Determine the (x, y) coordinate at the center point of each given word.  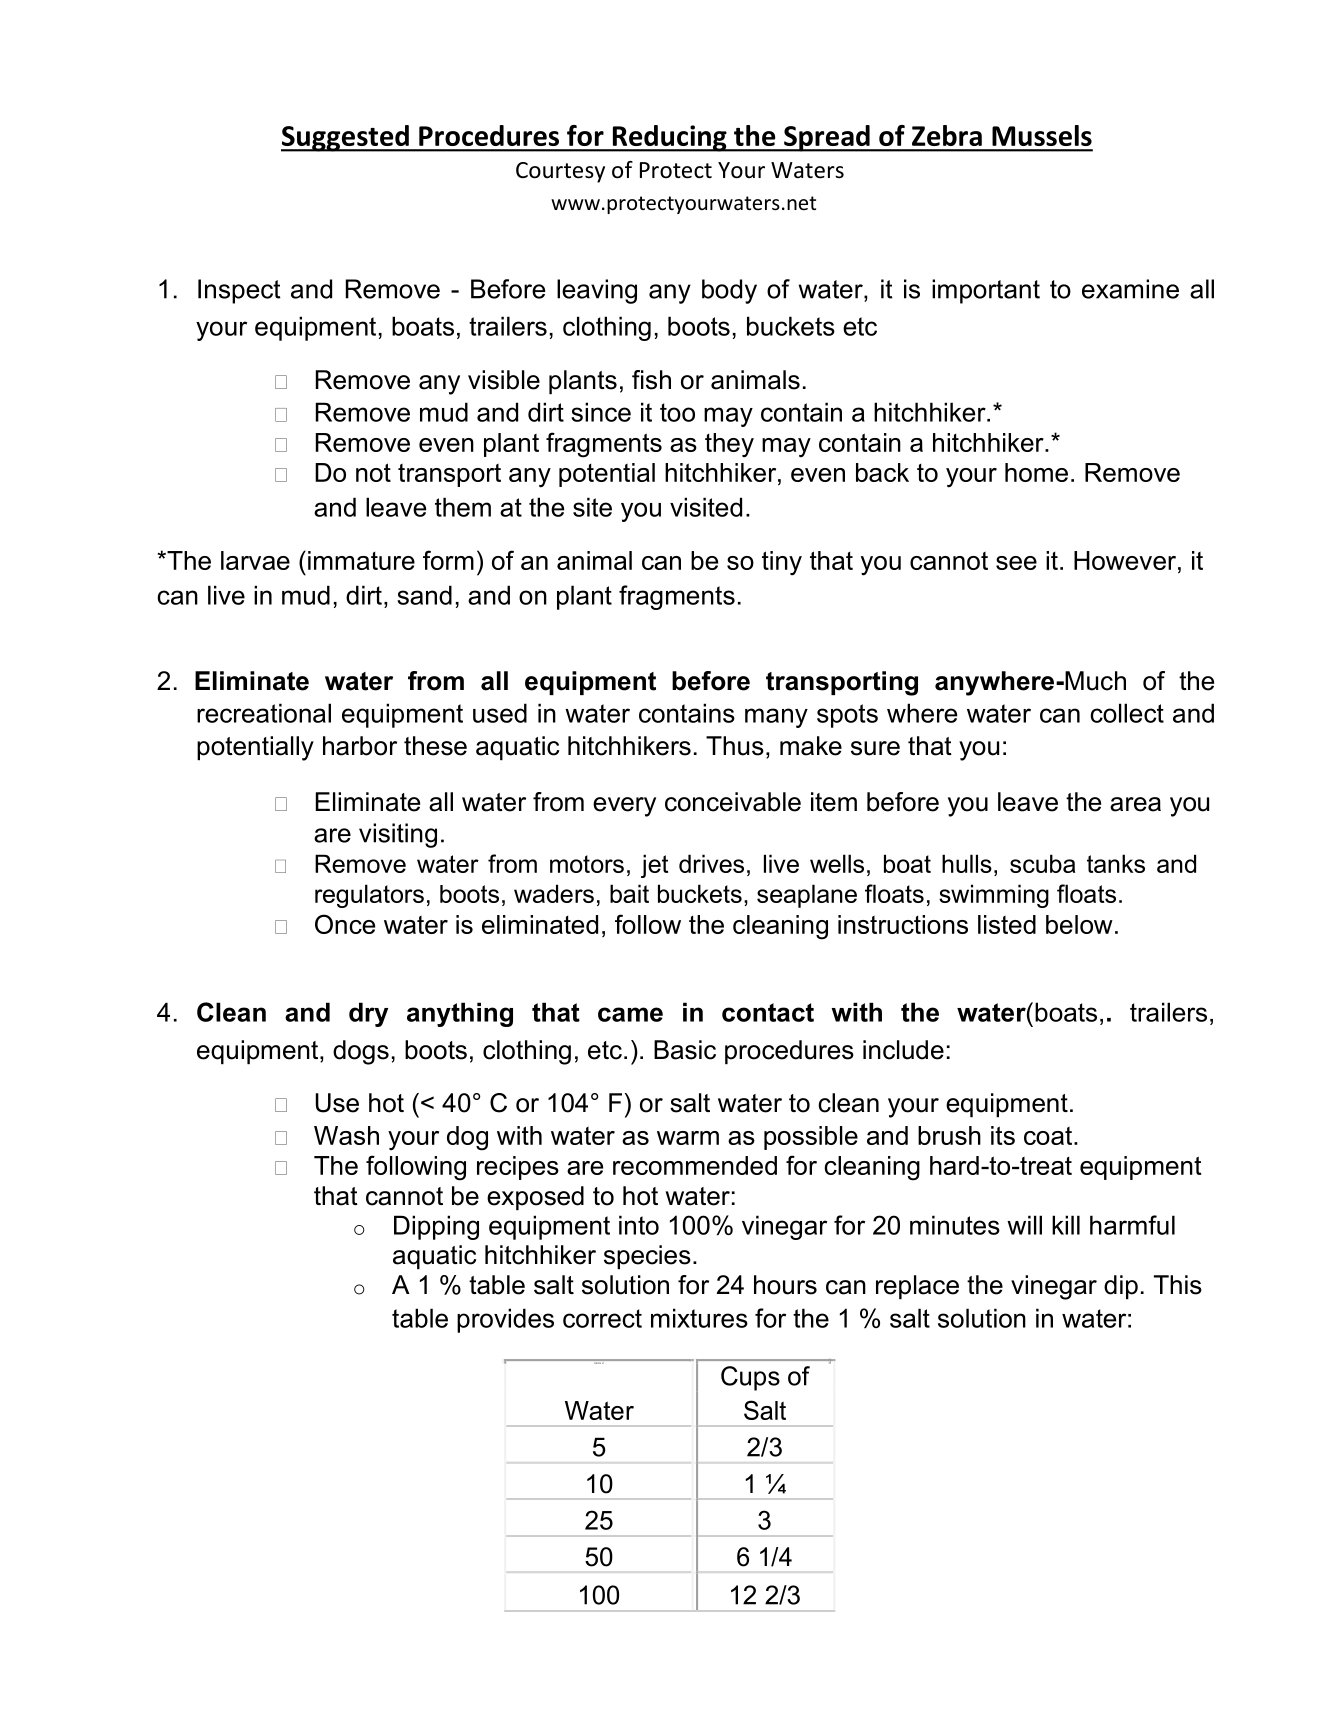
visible (504, 380)
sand (424, 595)
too (677, 412)
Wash (346, 1135)
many (776, 718)
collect (1127, 713)
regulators (369, 896)
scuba (1042, 863)
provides (505, 1320)
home (1036, 472)
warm (688, 1138)
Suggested (346, 138)
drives (711, 863)
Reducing (669, 138)
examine (1130, 289)
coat (1049, 1136)
